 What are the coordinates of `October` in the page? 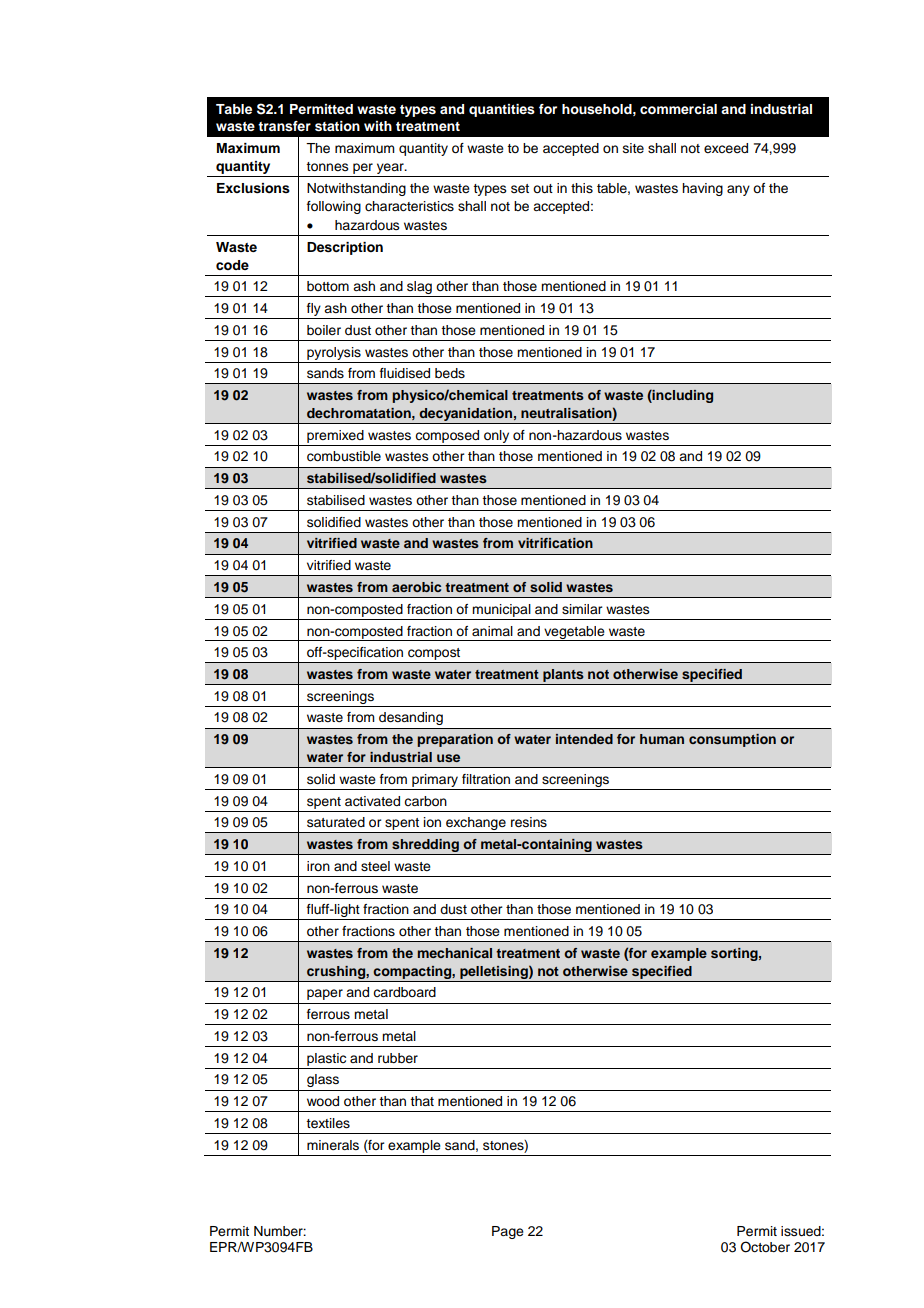 It's located at (765, 1247).
